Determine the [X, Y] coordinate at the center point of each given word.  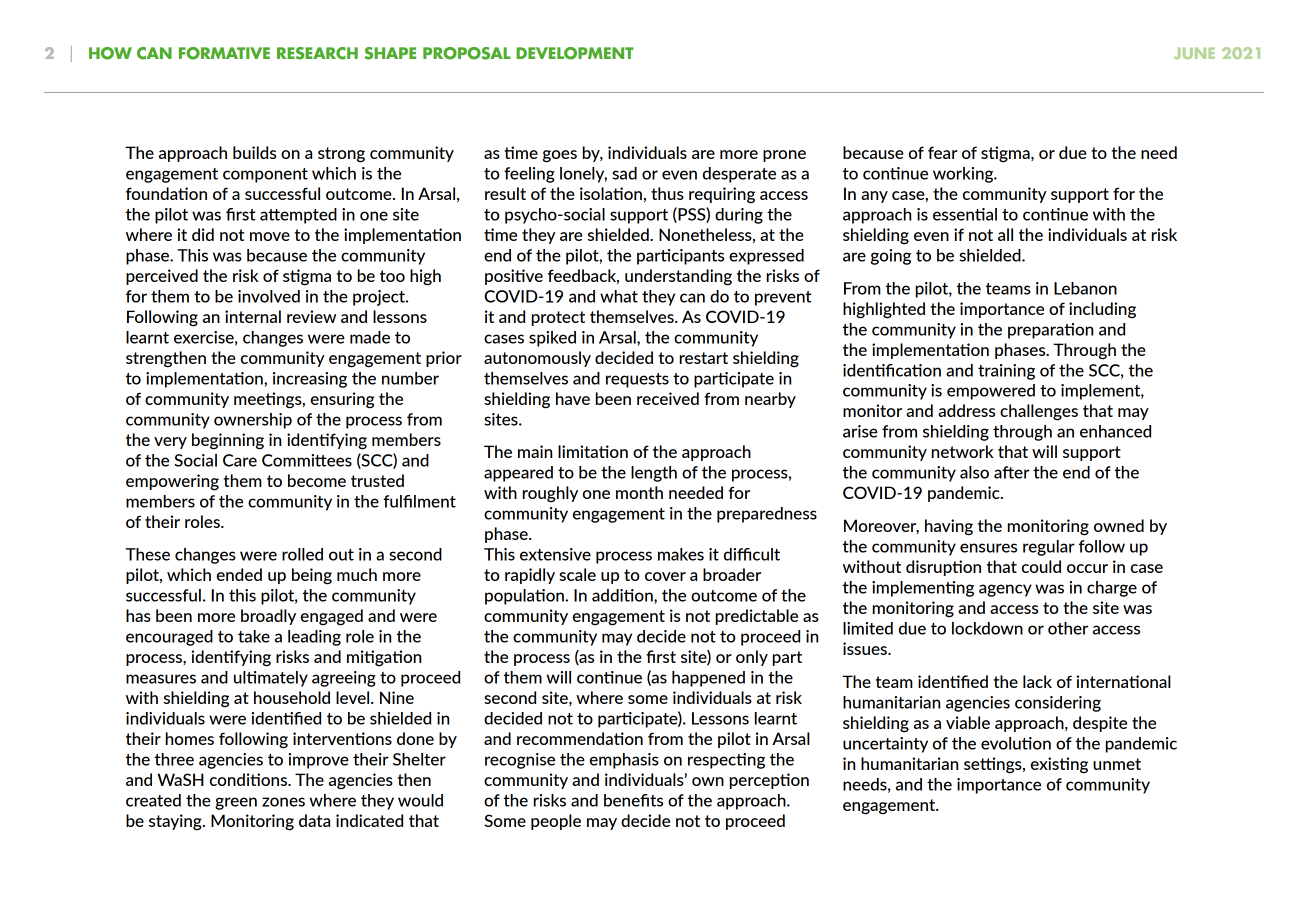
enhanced [1115, 431]
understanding [678, 277]
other [1068, 628]
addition [623, 596]
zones [283, 802]
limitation [593, 451]
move [270, 236]
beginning [228, 441]
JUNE [1194, 53]
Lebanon [1085, 288]
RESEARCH [317, 53]
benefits [633, 800]
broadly [268, 617]
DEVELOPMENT [575, 53]
